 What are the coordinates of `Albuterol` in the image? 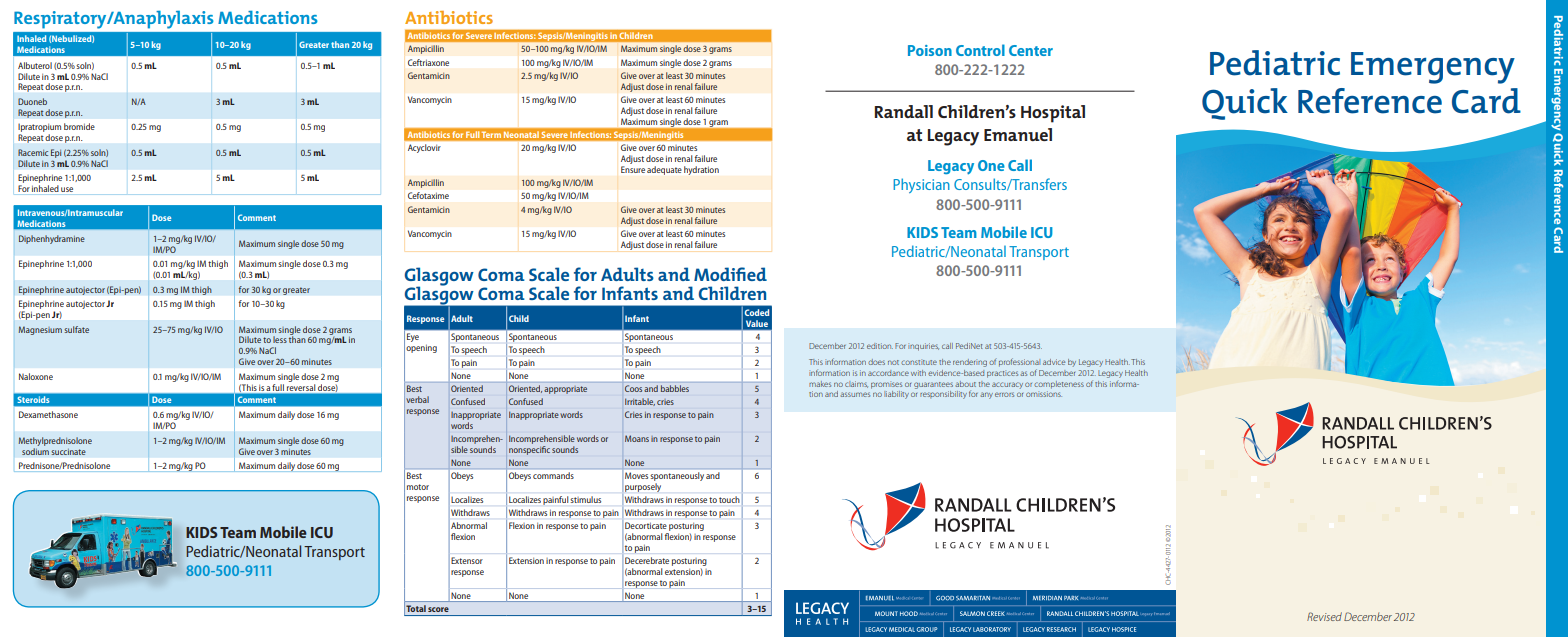 It's located at (35, 65).
